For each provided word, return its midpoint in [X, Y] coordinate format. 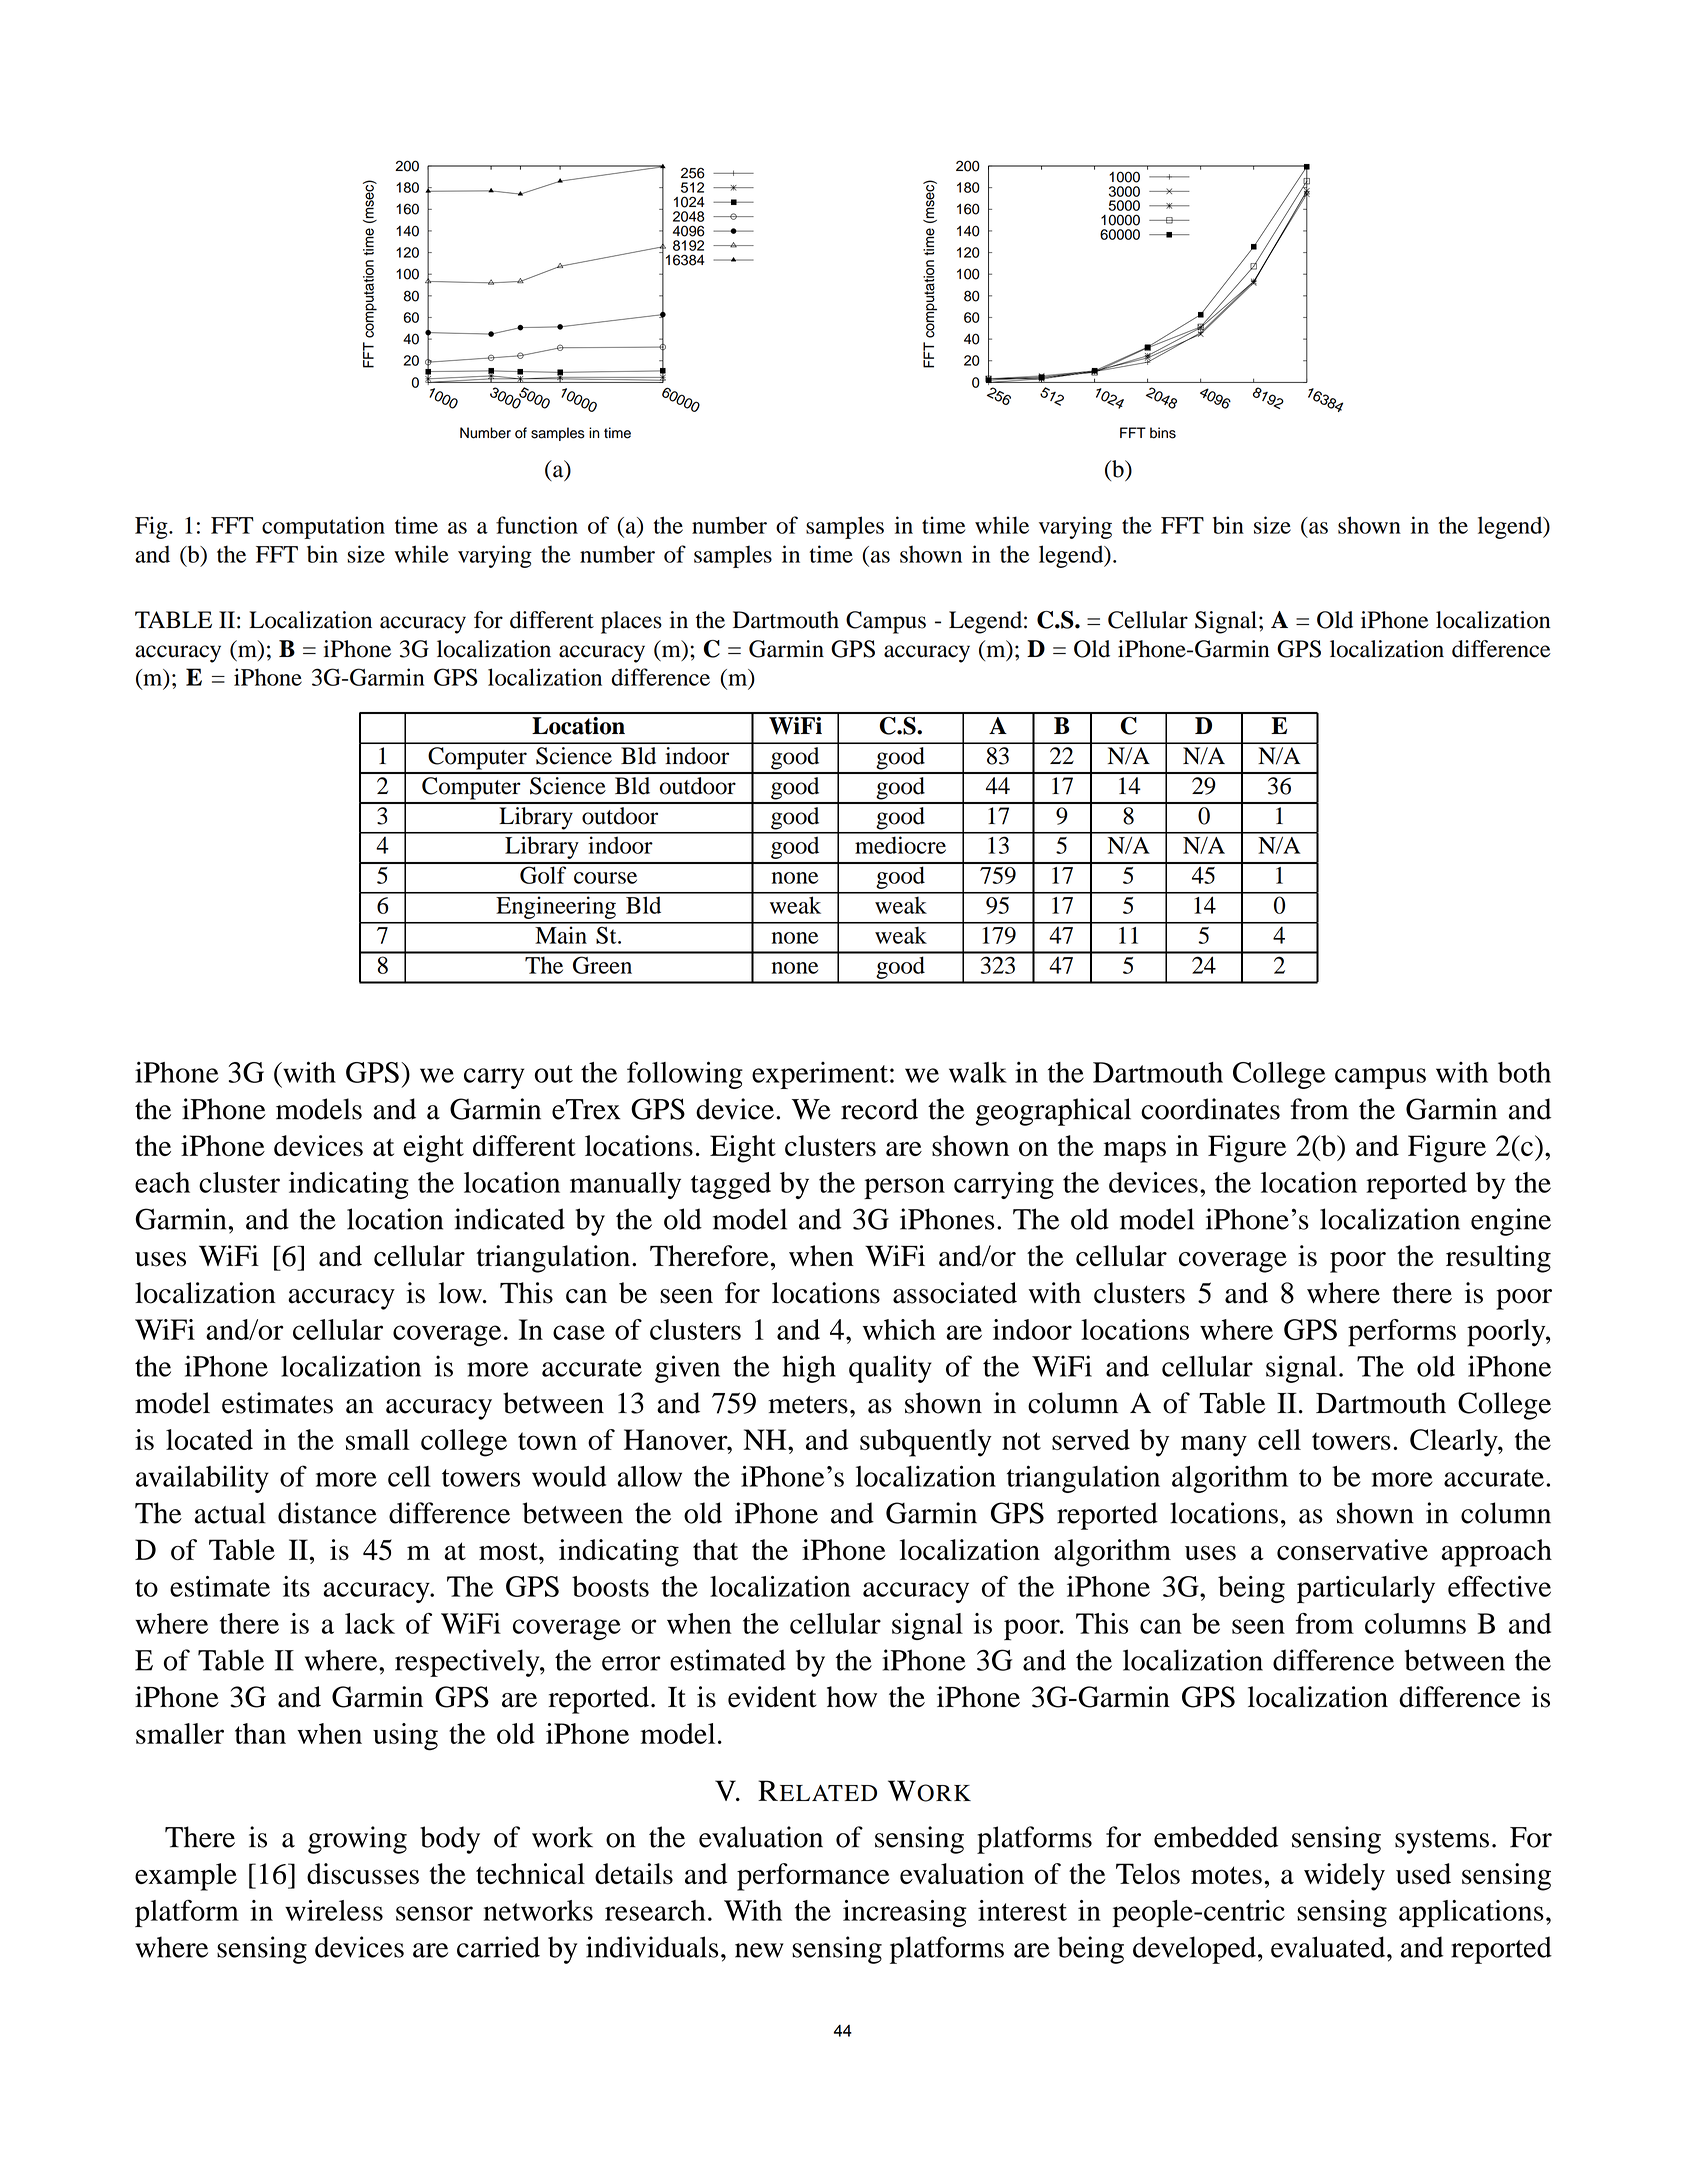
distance [327, 1513]
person [904, 1188]
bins [1163, 433]
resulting [1498, 1259]
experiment [820, 1075]
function [537, 525]
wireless [334, 1910]
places [631, 622]
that [715, 1549]
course [605, 878]
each [162, 1182]
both [1524, 1072]
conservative [1352, 1550]
